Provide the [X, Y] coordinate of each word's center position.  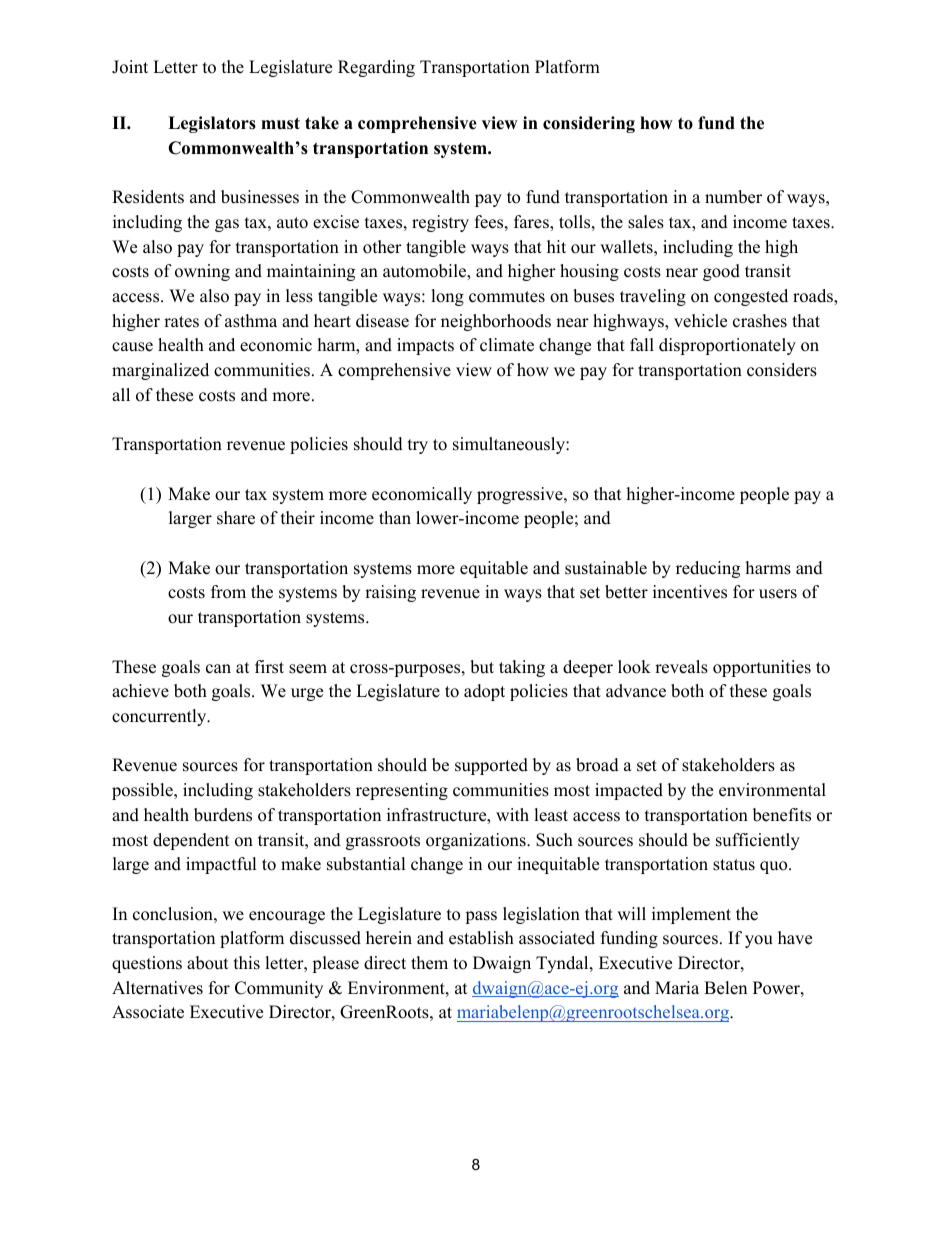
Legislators [212, 124]
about [208, 963]
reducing [708, 569]
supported [491, 766]
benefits [782, 815]
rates [181, 322]
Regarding [376, 68]
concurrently [160, 717]
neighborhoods [496, 322]
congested [751, 297]
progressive [521, 495]
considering [589, 124]
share [236, 518]
